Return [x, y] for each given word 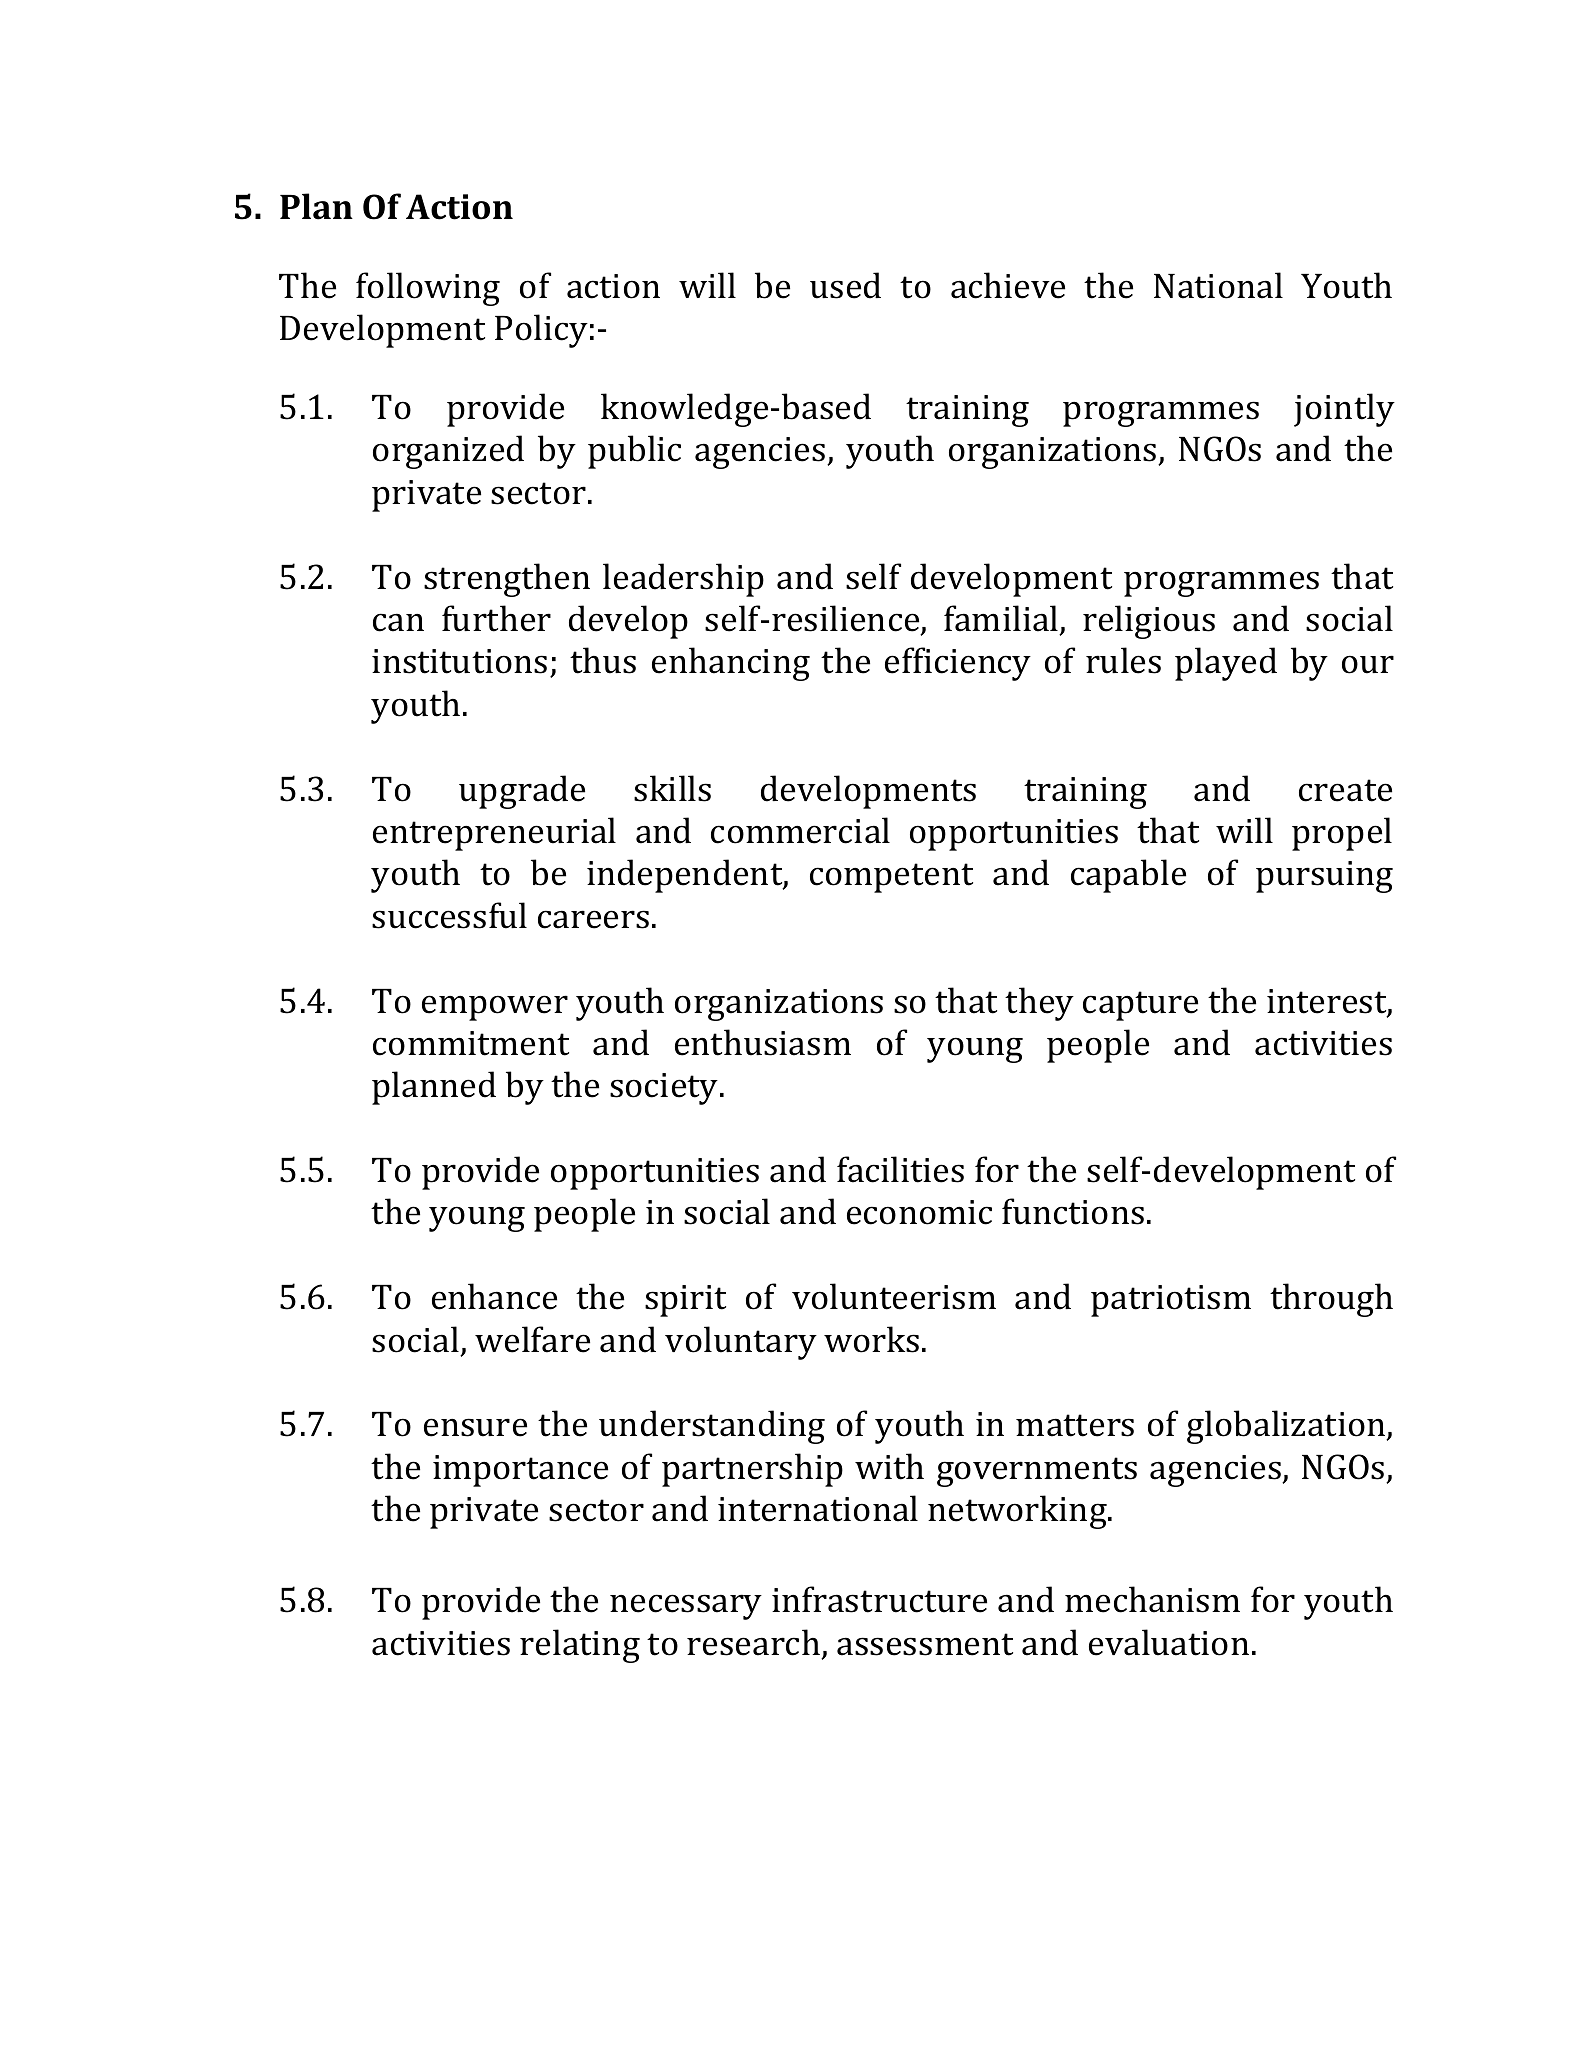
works [871, 1339]
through [1331, 1300]
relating [580, 1646]
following [428, 289]
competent [891, 878]
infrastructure [879, 1599]
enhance [494, 1296]
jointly [1344, 410]
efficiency [958, 664]
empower [495, 1008]
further [496, 618]
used [845, 285]
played [1226, 664]
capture [1140, 1006]
